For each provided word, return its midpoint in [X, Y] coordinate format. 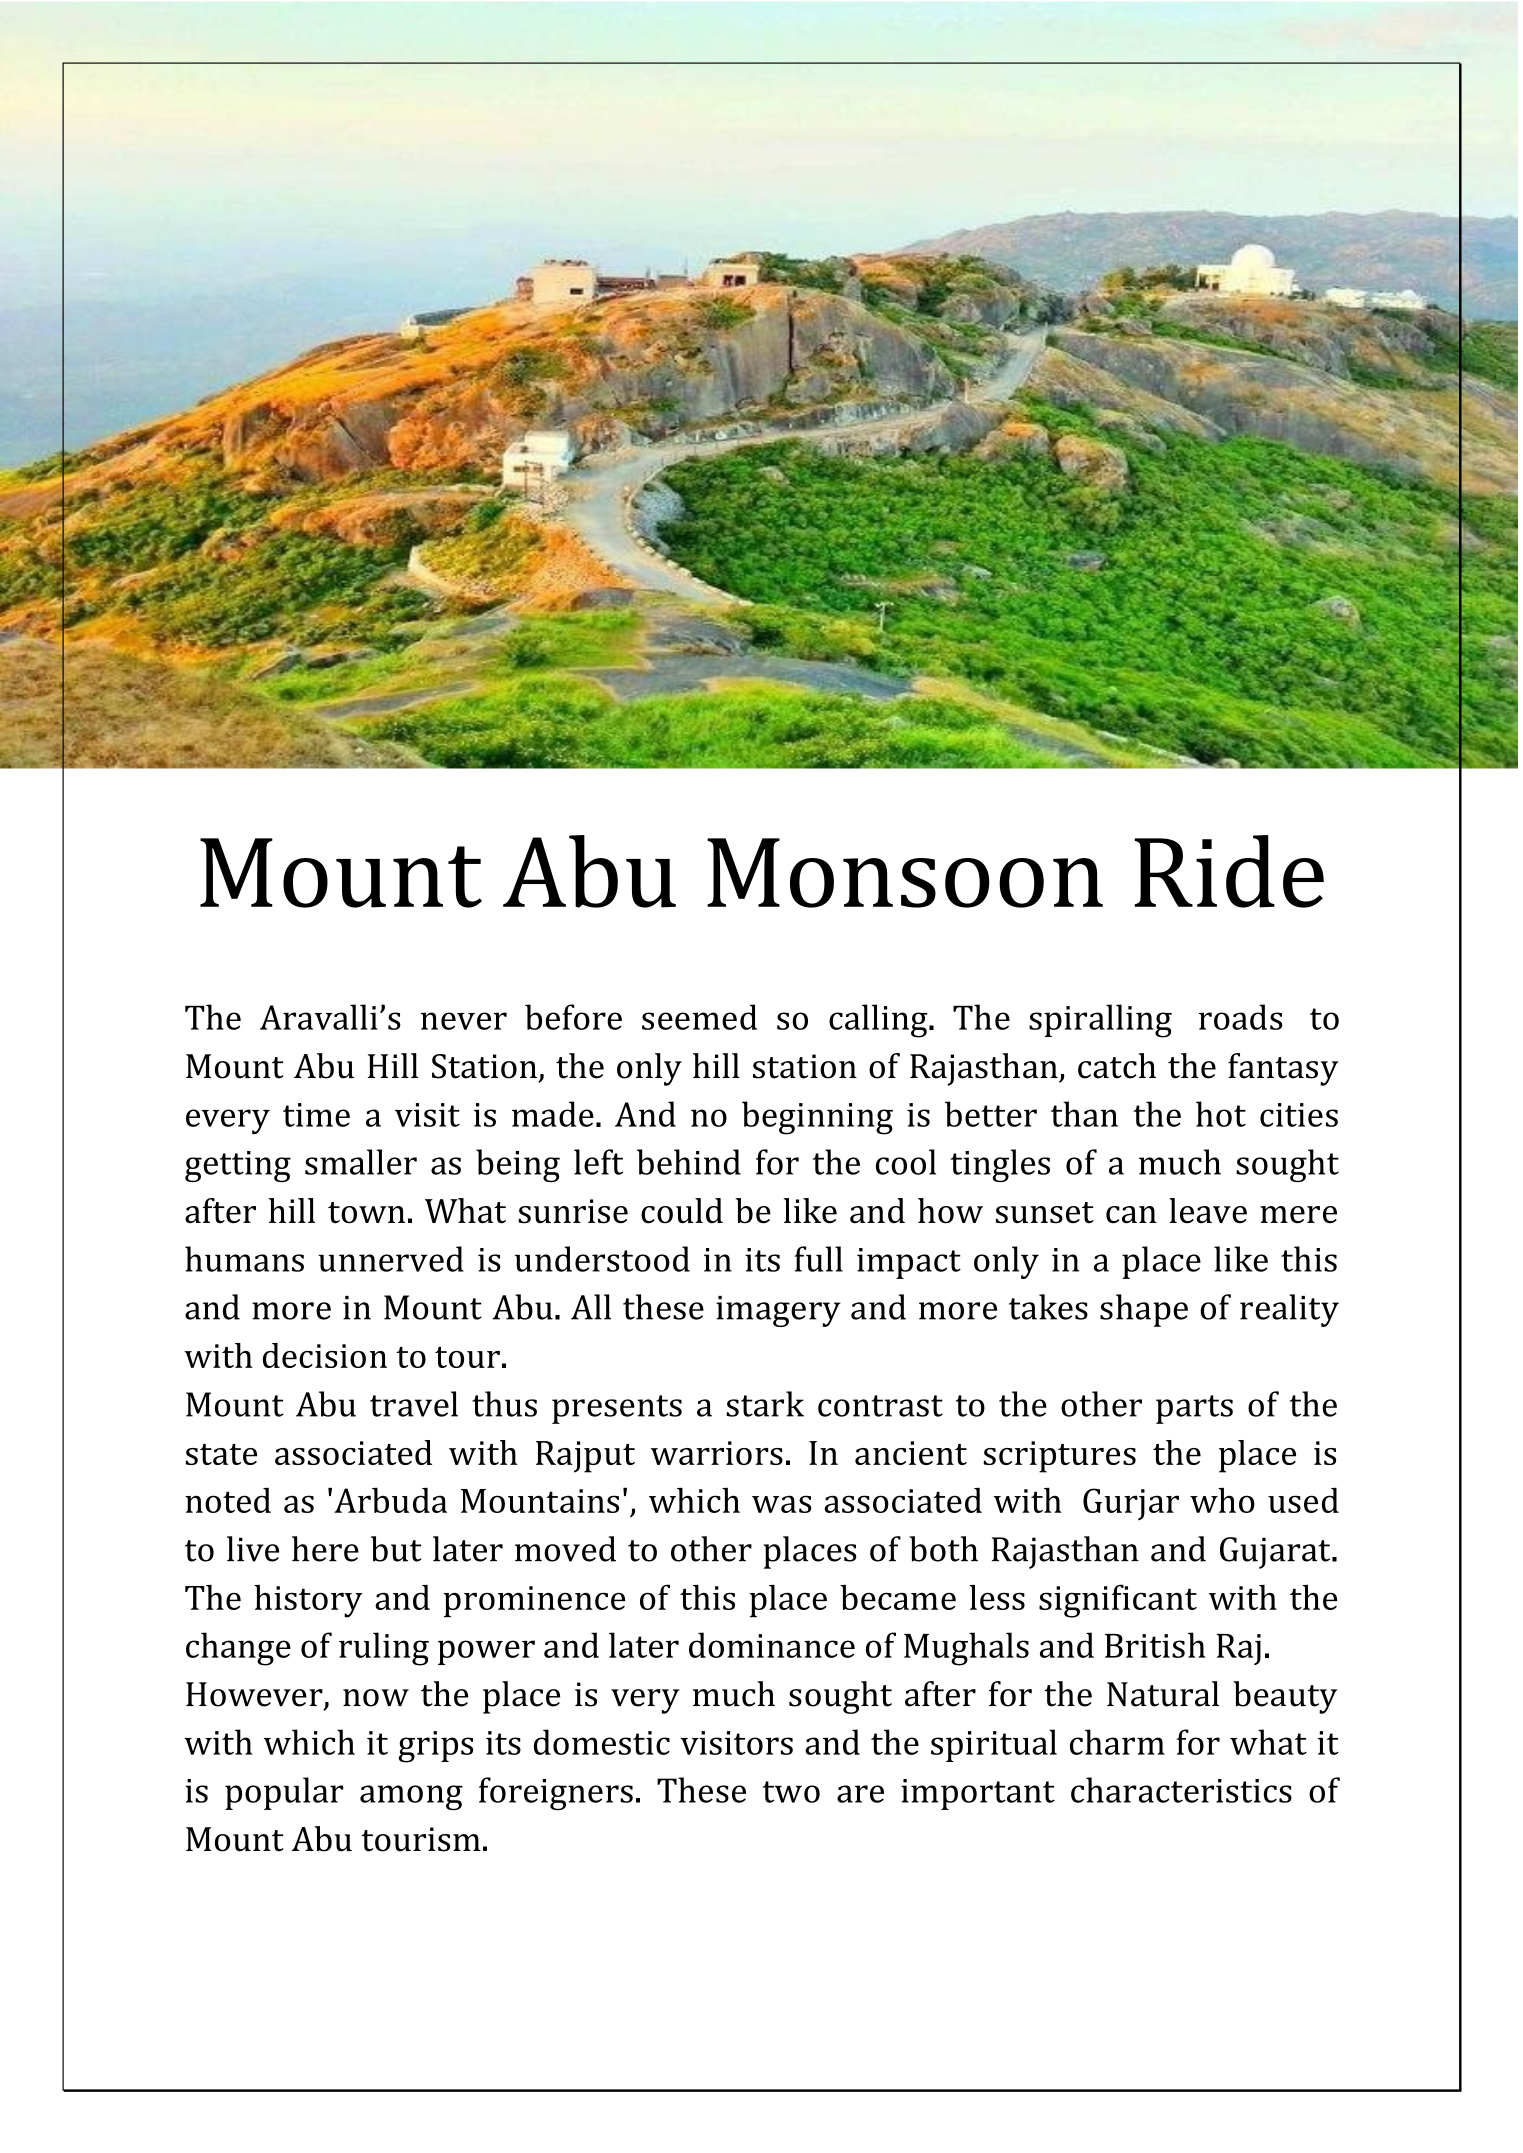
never [464, 1021]
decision [325, 1355]
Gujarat [1276, 1553]
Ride [1229, 871]
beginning [817, 1118]
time [316, 1115]
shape [1144, 1310]
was [781, 1504]
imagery [778, 1311]
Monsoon [905, 873]
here [325, 1549]
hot [1221, 1114]
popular [284, 1793]
